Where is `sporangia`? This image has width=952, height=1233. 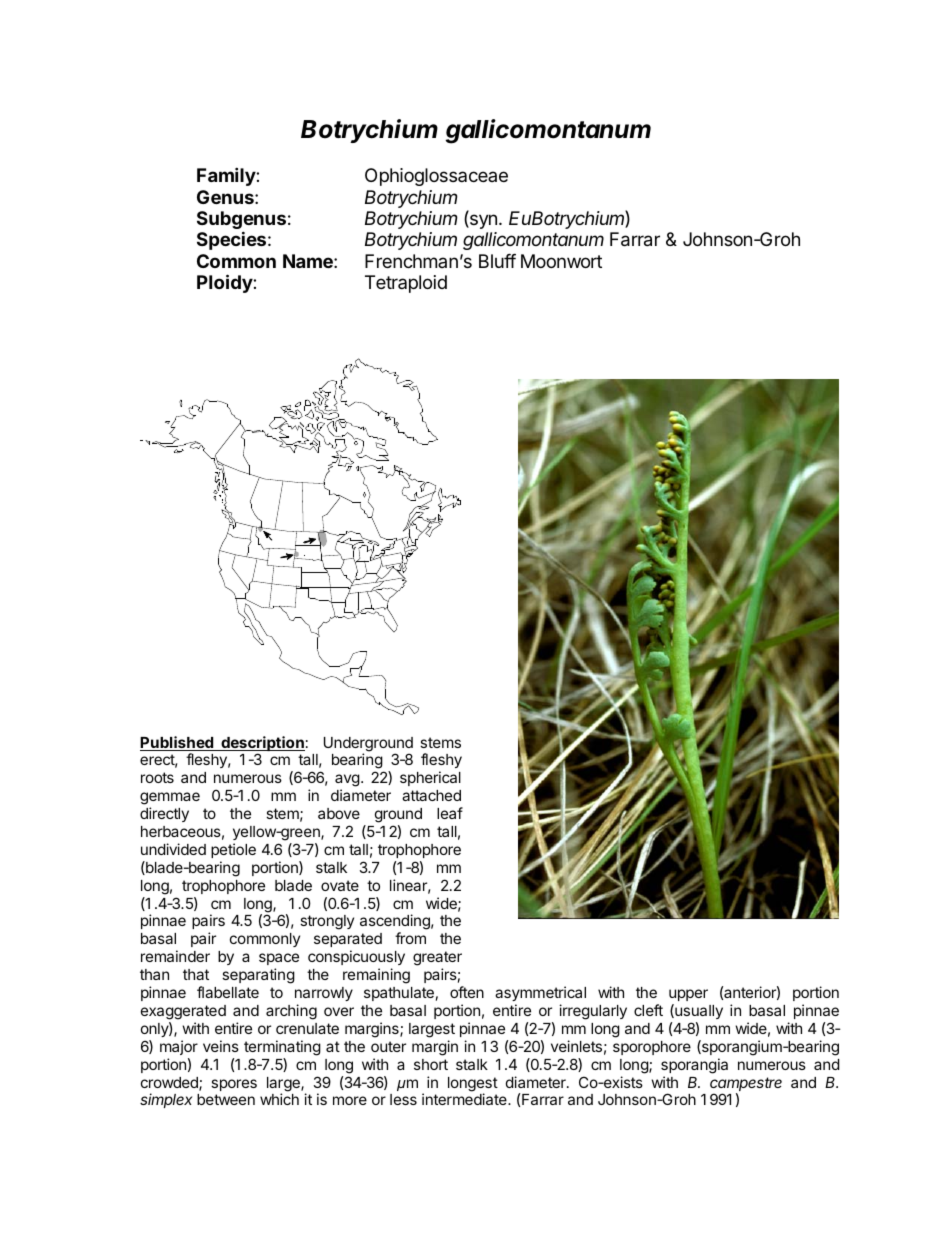
sporangia is located at coordinates (694, 1066).
